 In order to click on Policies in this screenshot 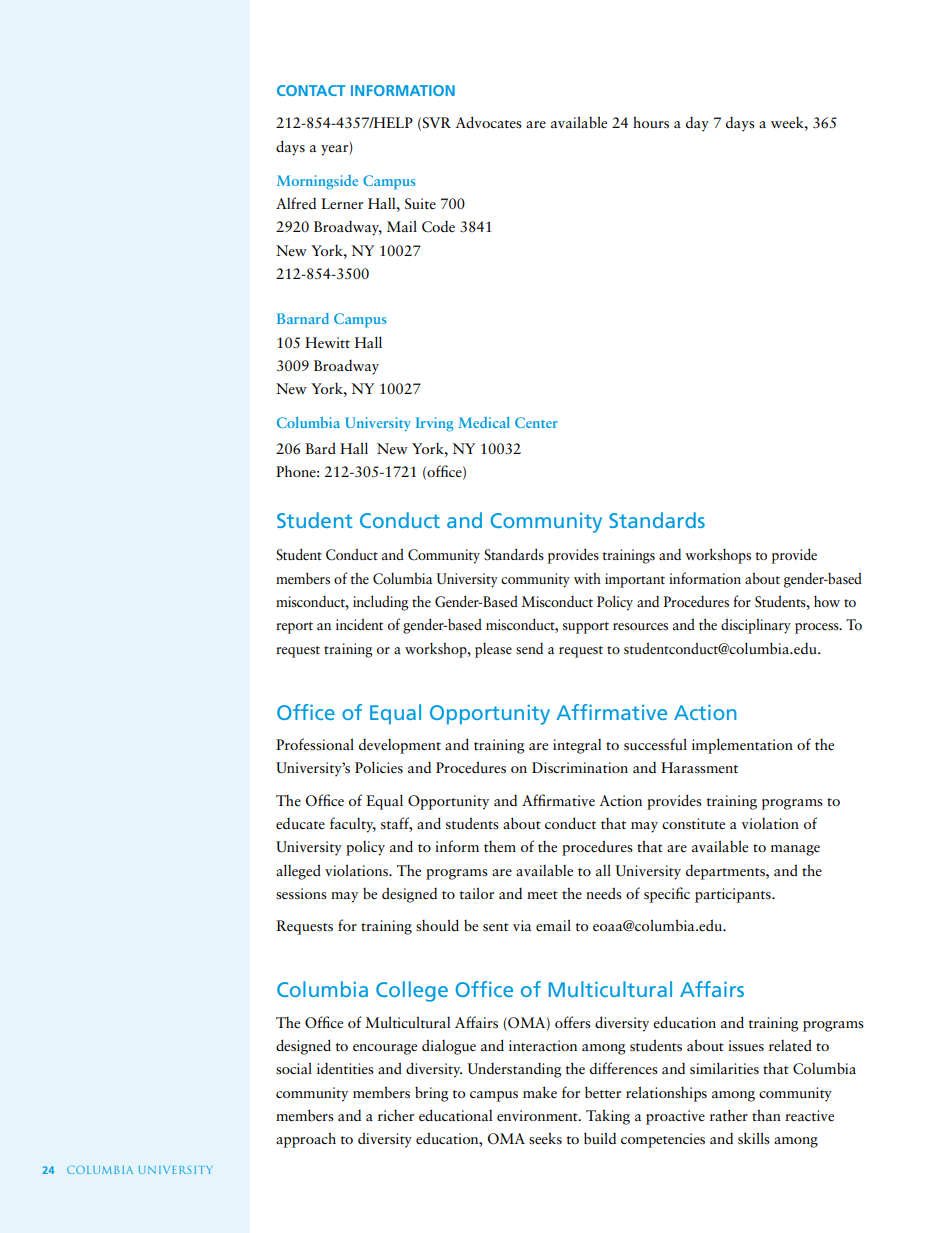, I will do `click(379, 767)`.
